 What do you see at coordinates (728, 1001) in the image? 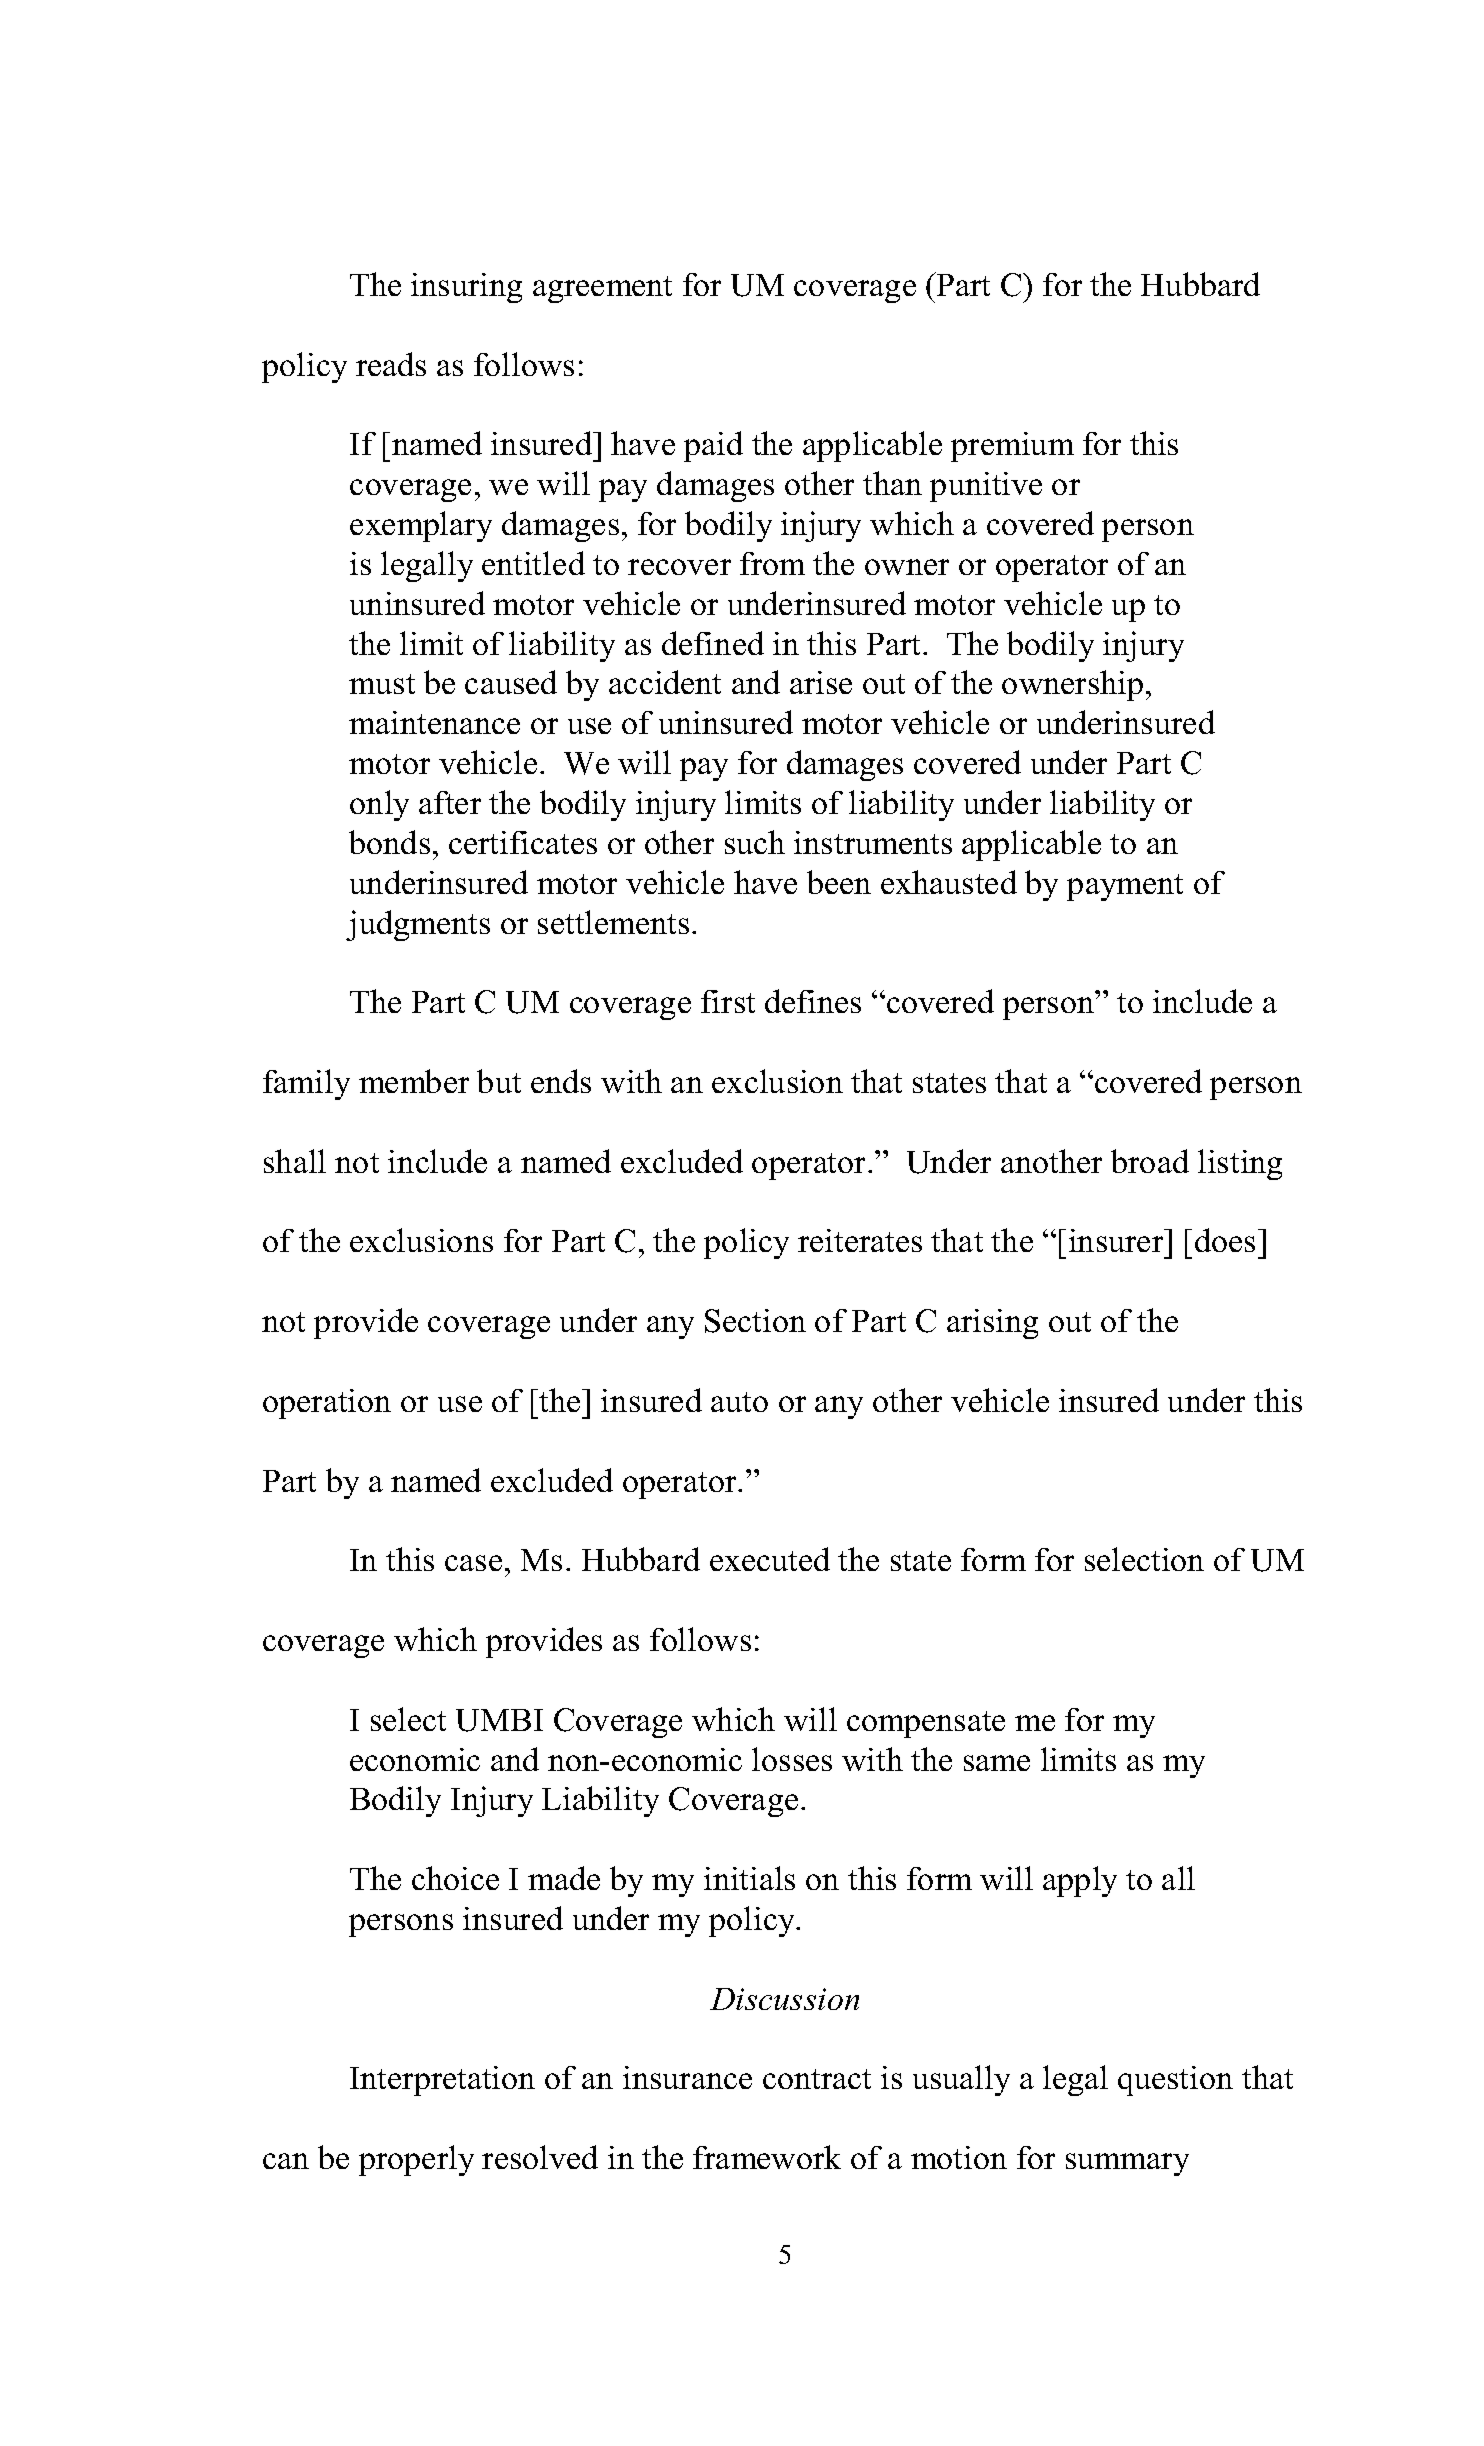
I see `first` at bounding box center [728, 1001].
